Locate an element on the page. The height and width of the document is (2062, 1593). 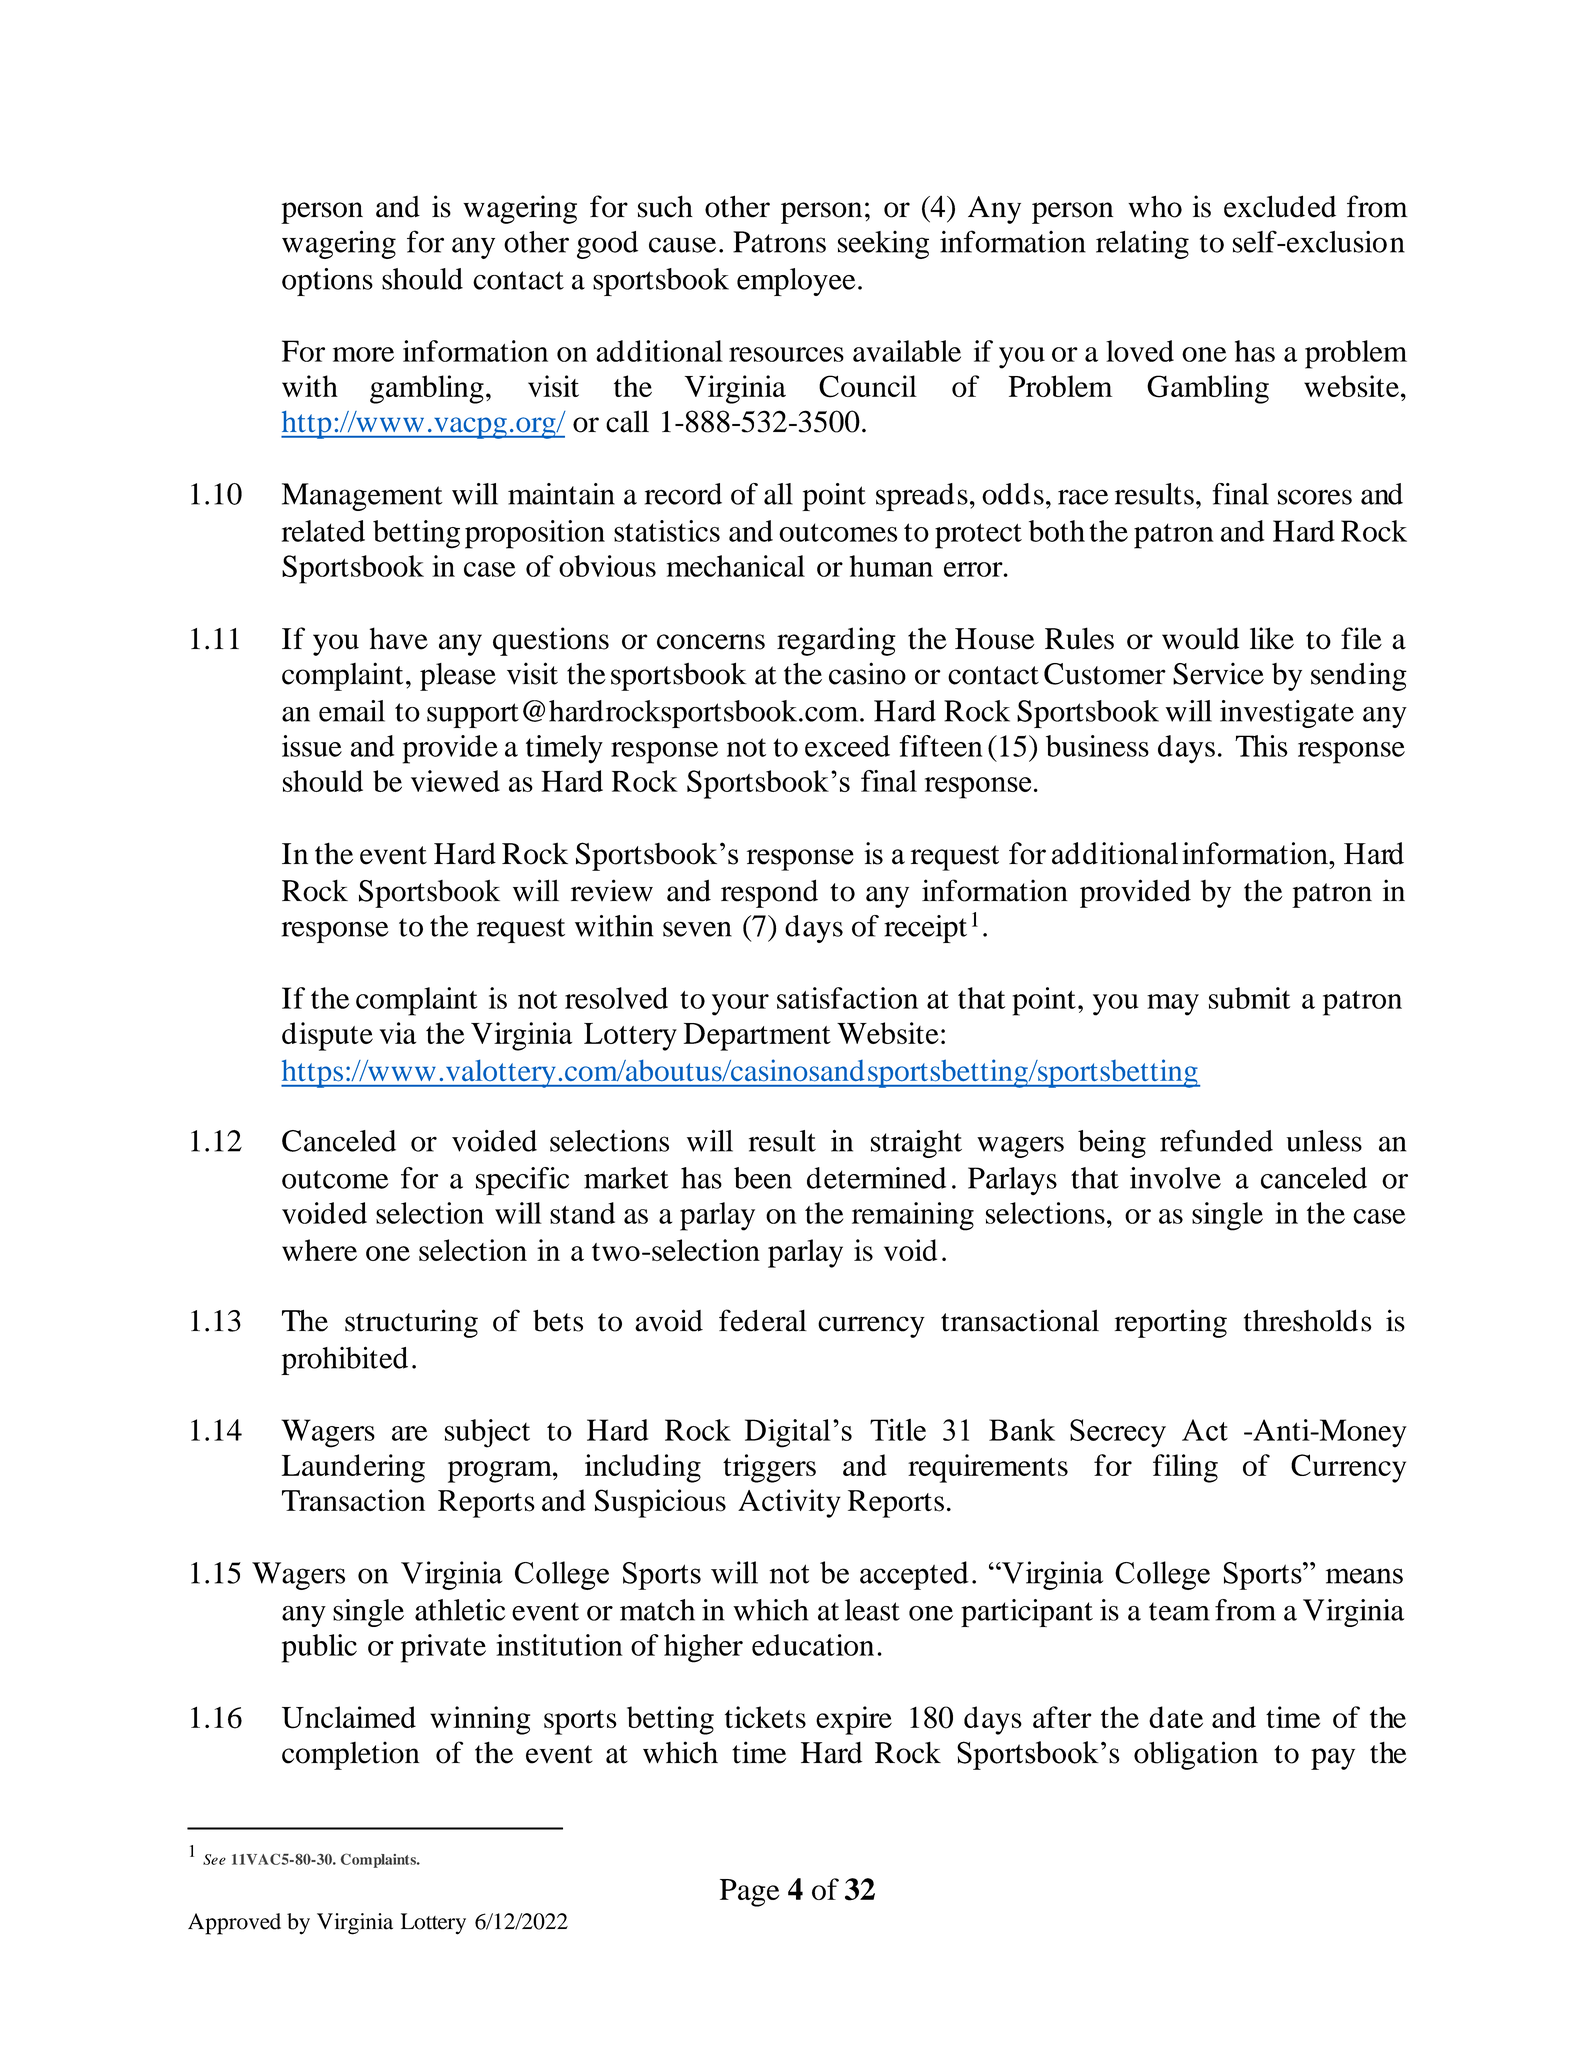
via is located at coordinates (398, 1033).
